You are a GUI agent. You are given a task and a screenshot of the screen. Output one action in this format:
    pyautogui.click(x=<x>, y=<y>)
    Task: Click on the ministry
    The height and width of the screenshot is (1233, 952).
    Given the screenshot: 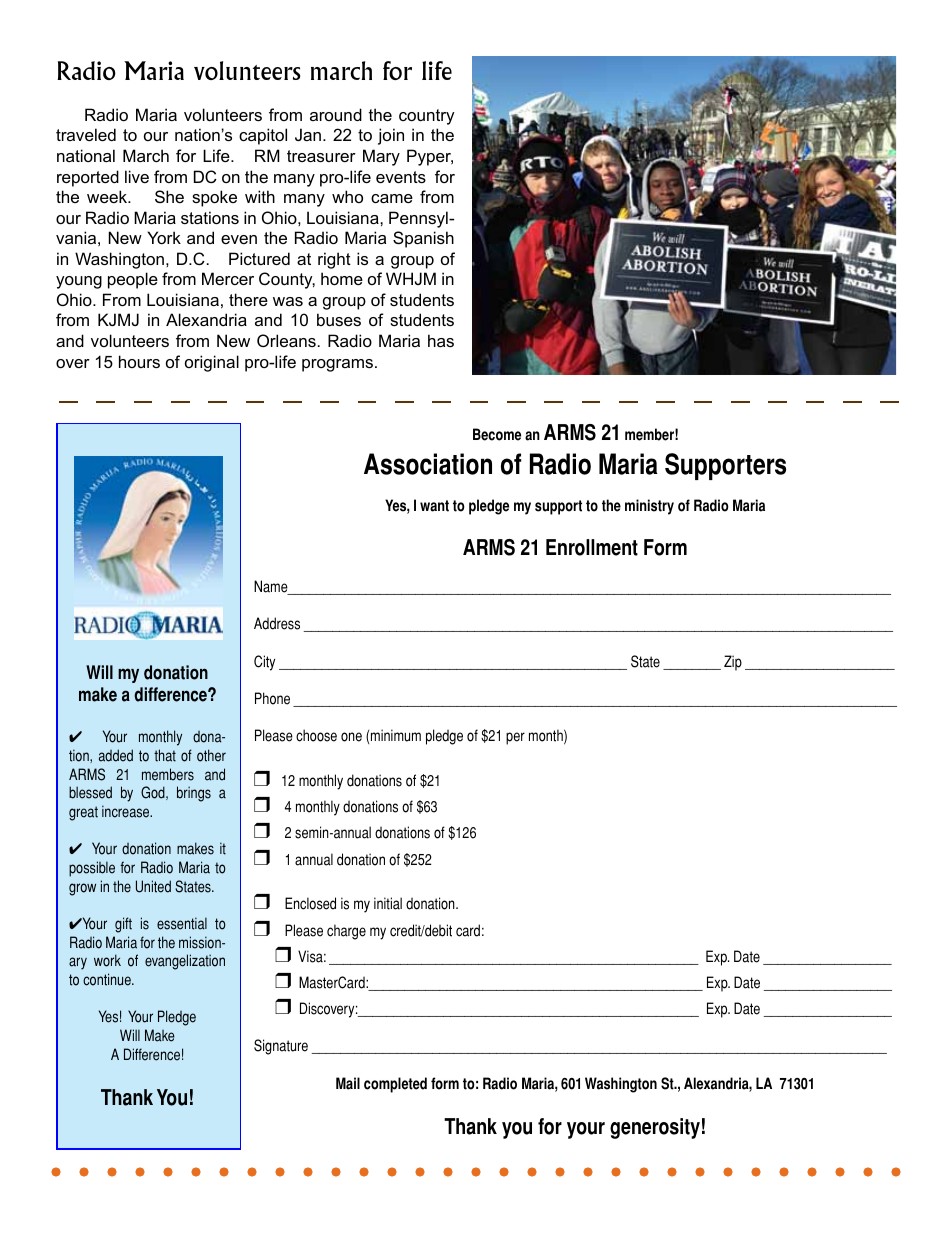 What is the action you would take?
    pyautogui.click(x=649, y=507)
